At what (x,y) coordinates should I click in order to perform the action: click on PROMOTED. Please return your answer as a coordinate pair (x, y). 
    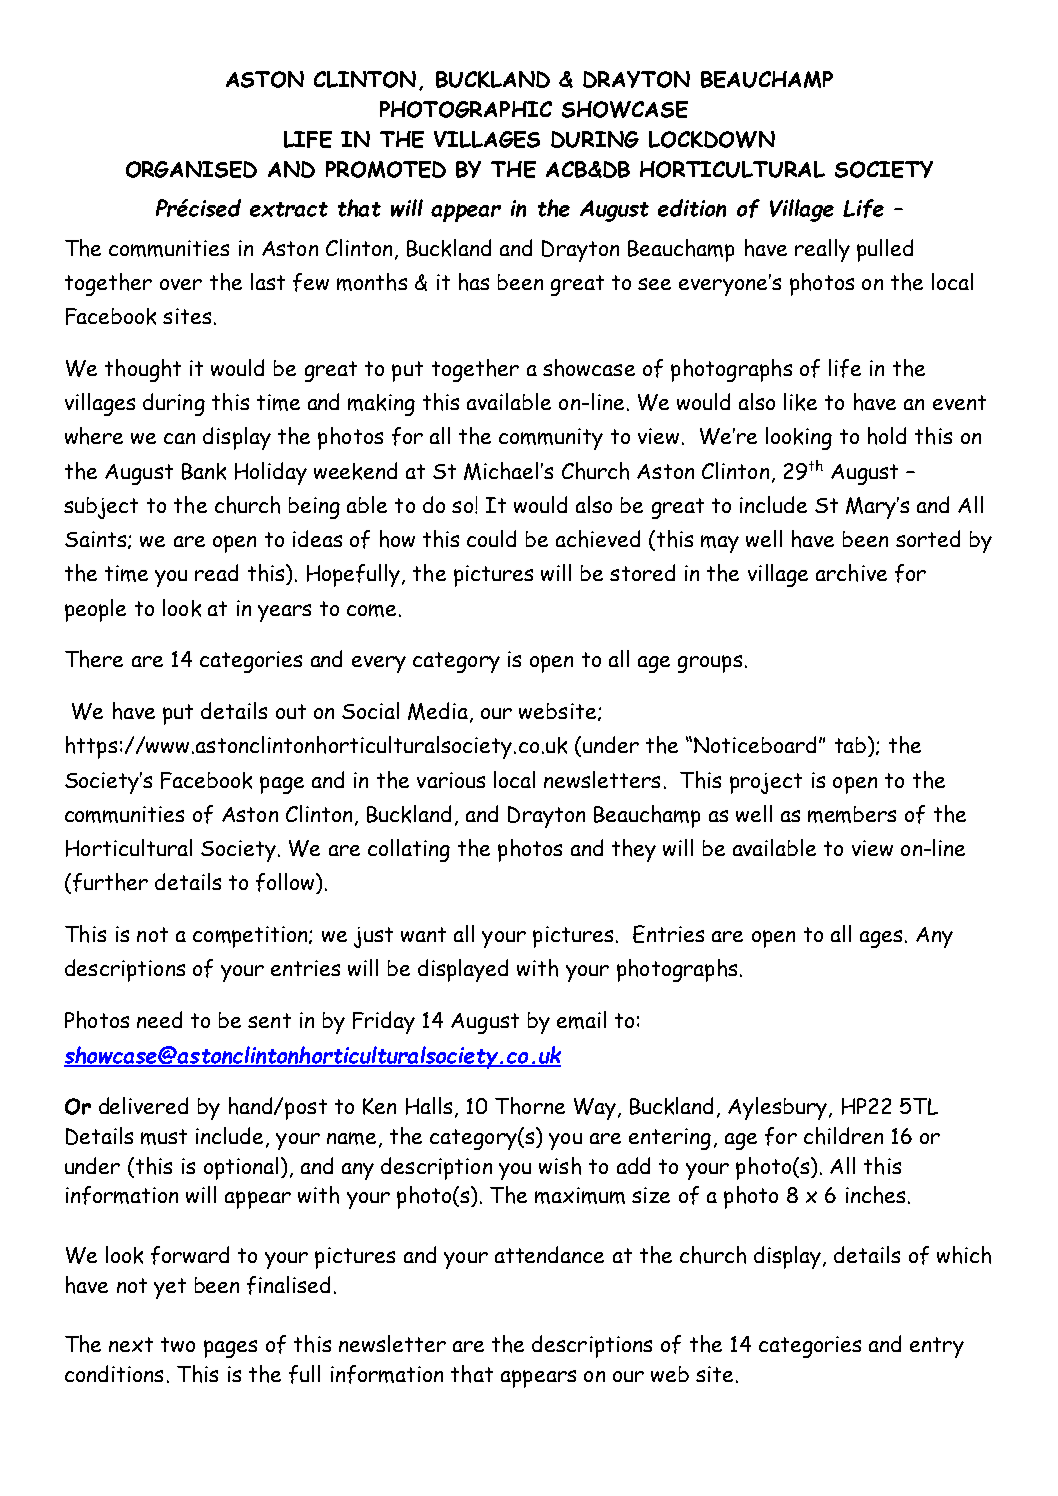
    Looking at the image, I should click on (386, 169).
